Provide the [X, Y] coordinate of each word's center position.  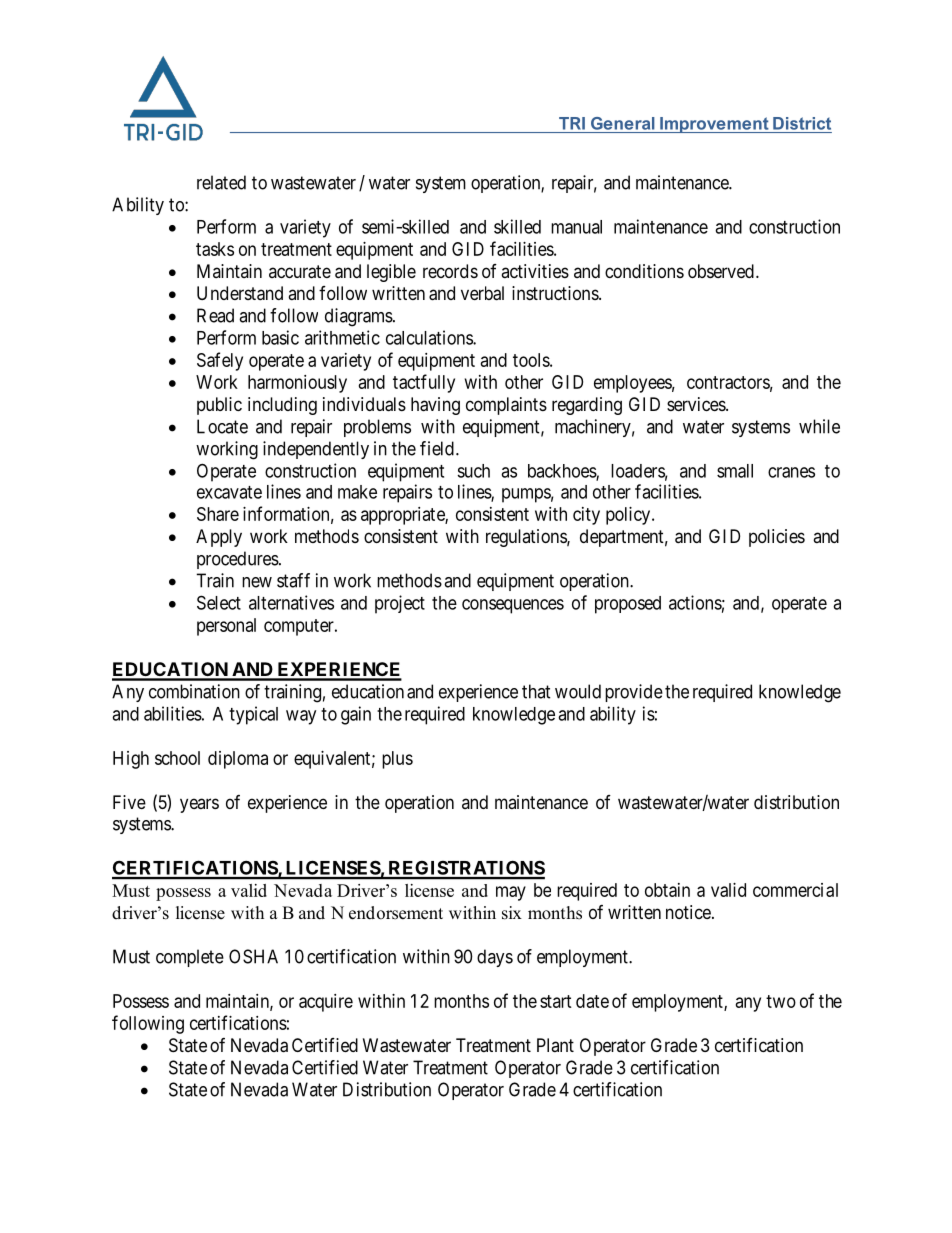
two [781, 1001]
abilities [173, 713]
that [536, 691]
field [437, 448]
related [221, 182]
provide [634, 693]
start [556, 1001]
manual [576, 227]
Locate [222, 426]
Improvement [714, 125]
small [735, 471]
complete [190, 958]
